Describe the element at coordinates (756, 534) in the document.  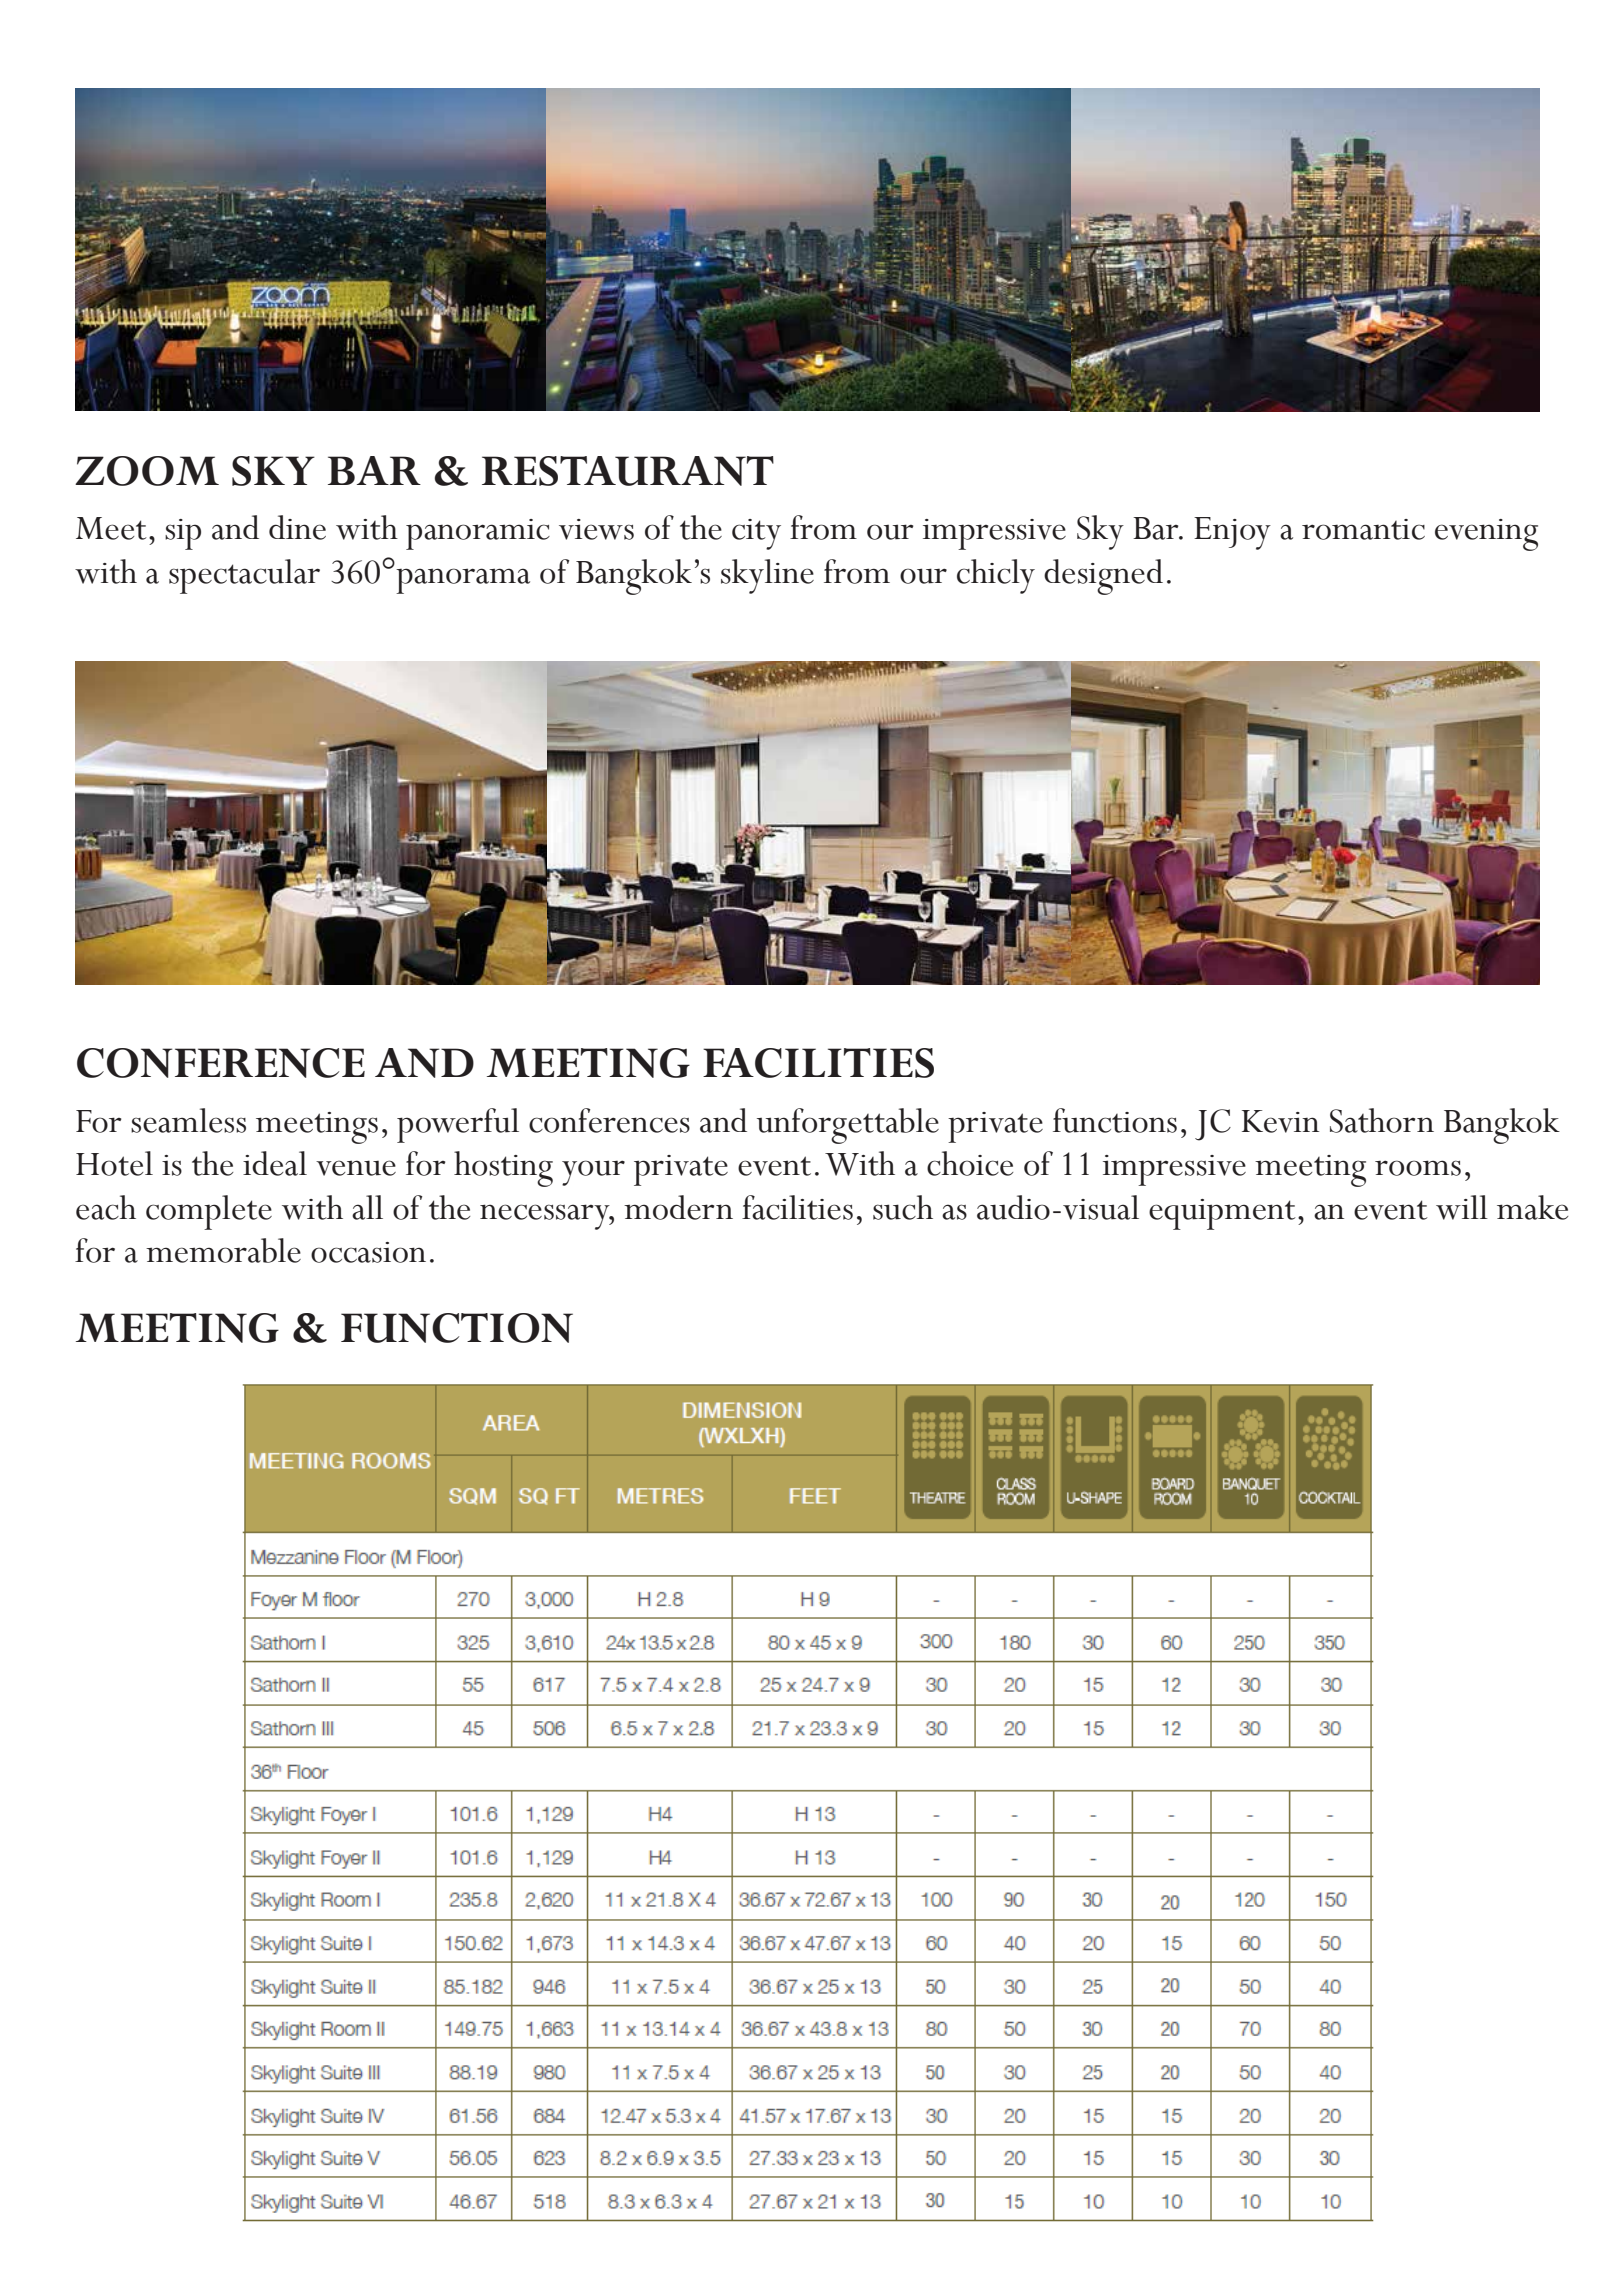
I see `city` at that location.
